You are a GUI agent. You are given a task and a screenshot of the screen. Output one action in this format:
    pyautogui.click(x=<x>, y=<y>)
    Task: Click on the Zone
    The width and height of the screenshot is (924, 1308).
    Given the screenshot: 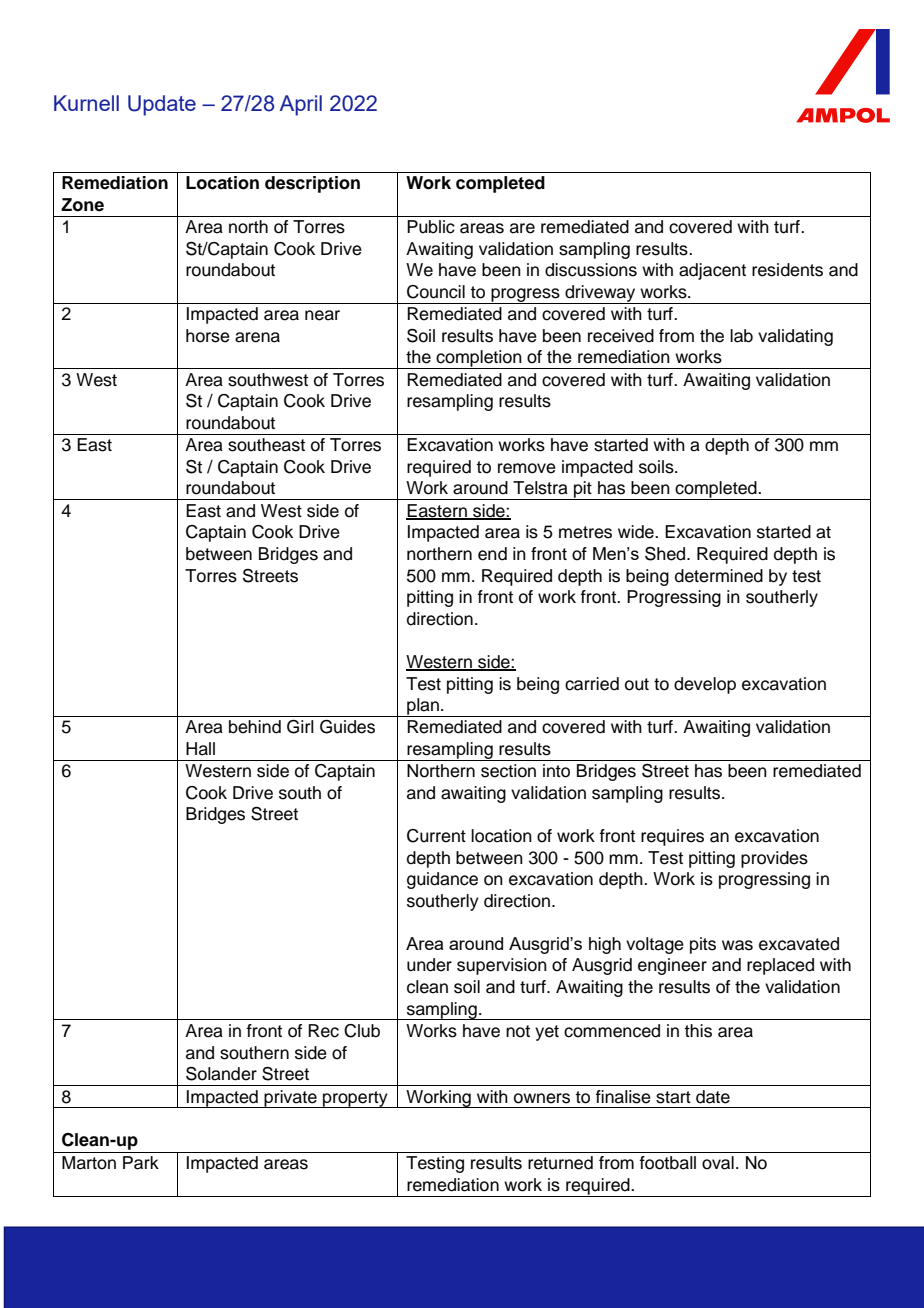 What is the action you would take?
    pyautogui.click(x=82, y=205)
